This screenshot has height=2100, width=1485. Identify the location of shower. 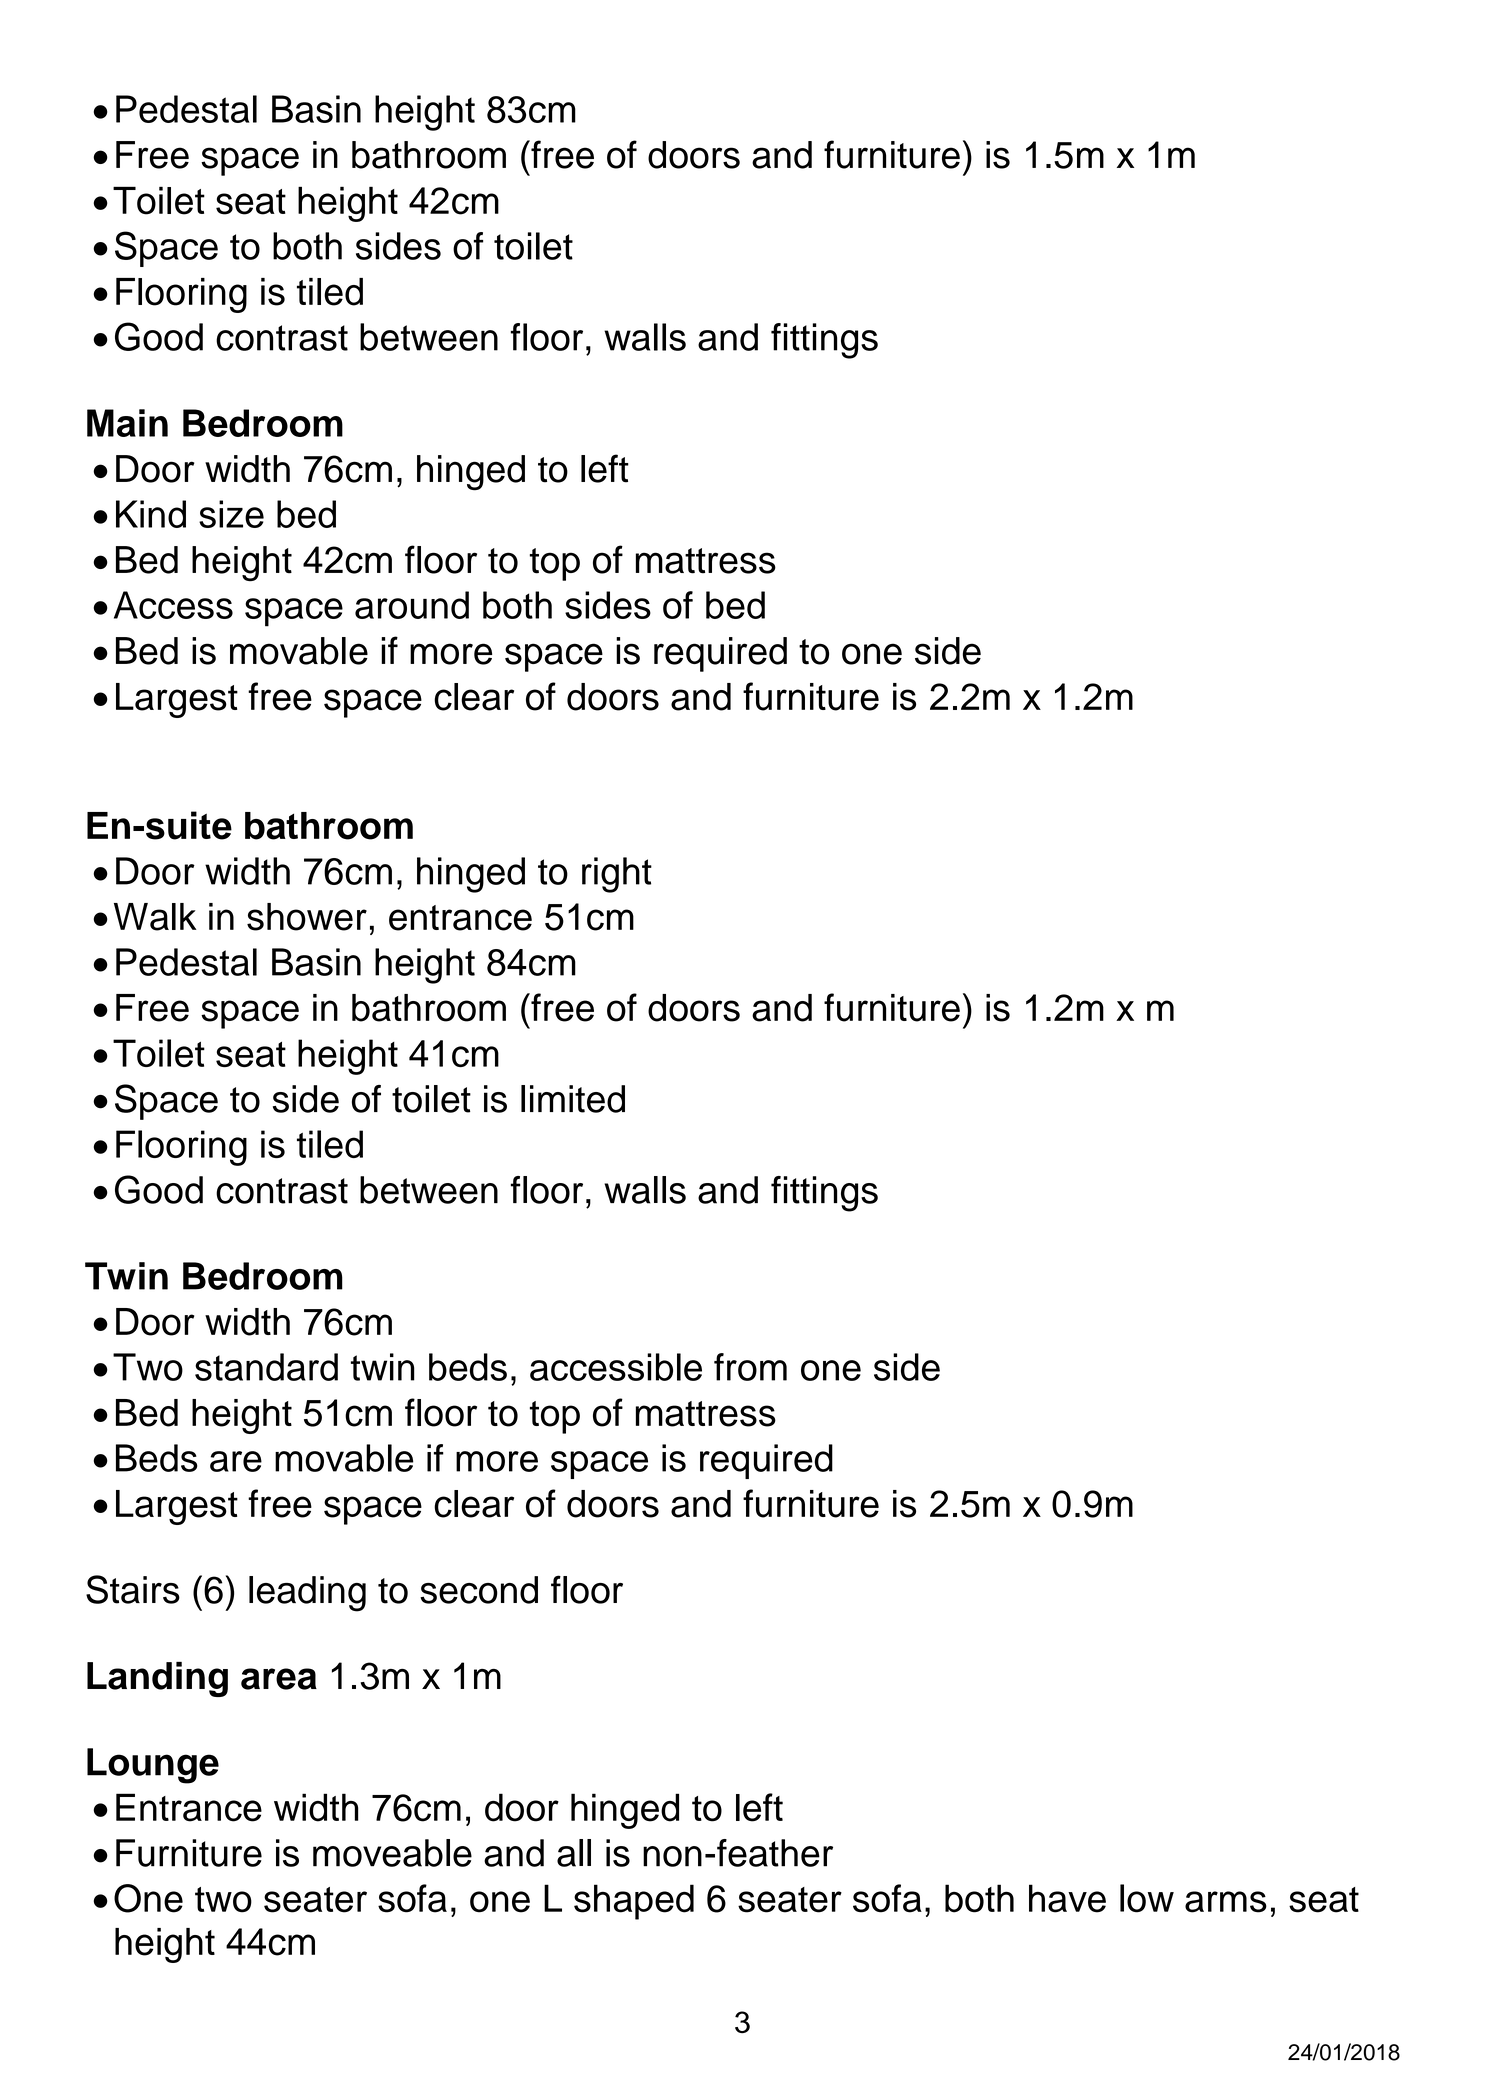
(307, 917).
